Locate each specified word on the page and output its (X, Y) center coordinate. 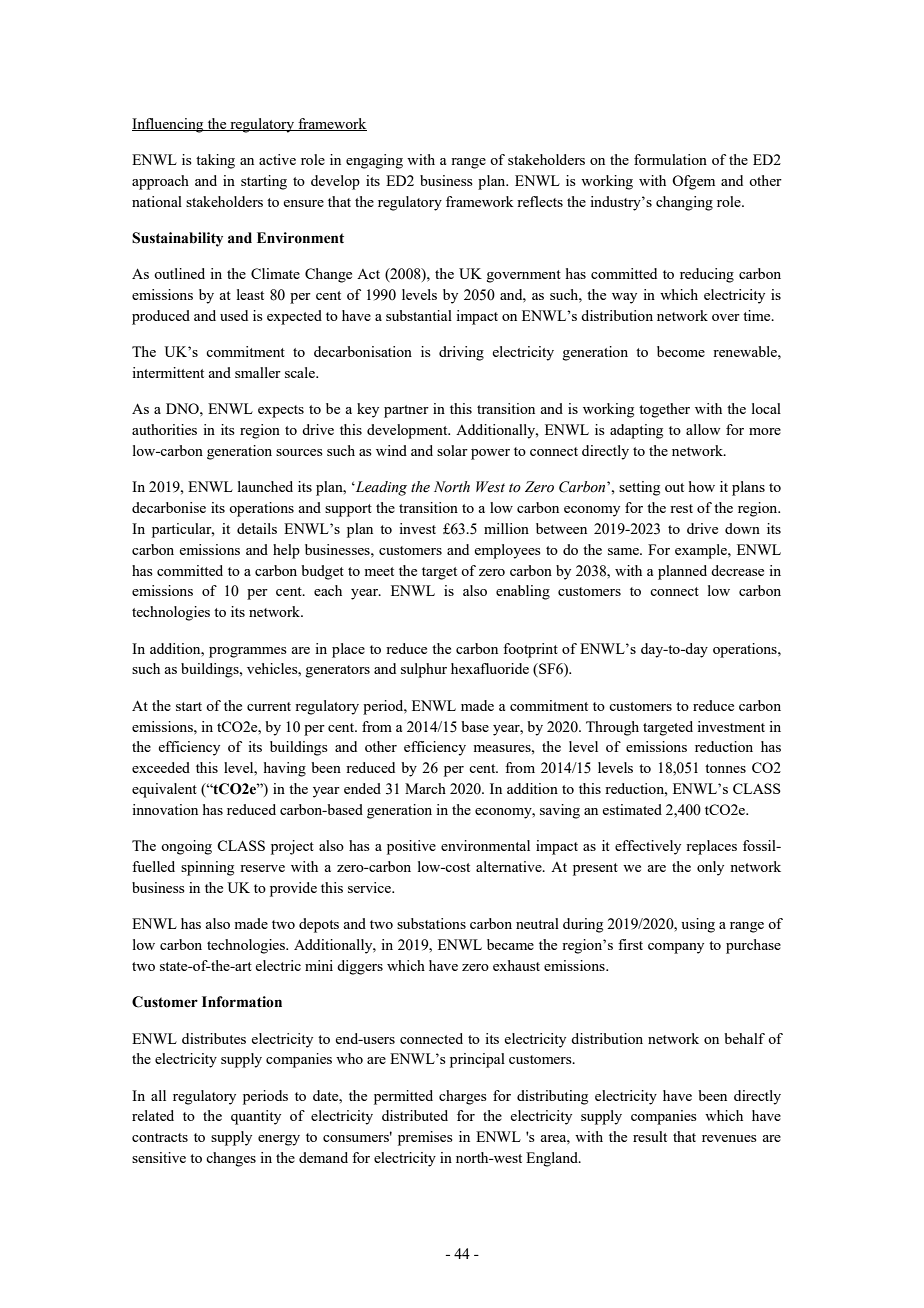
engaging (374, 161)
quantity (256, 1117)
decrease (737, 570)
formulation (670, 159)
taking (215, 161)
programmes (248, 652)
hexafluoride (490, 668)
